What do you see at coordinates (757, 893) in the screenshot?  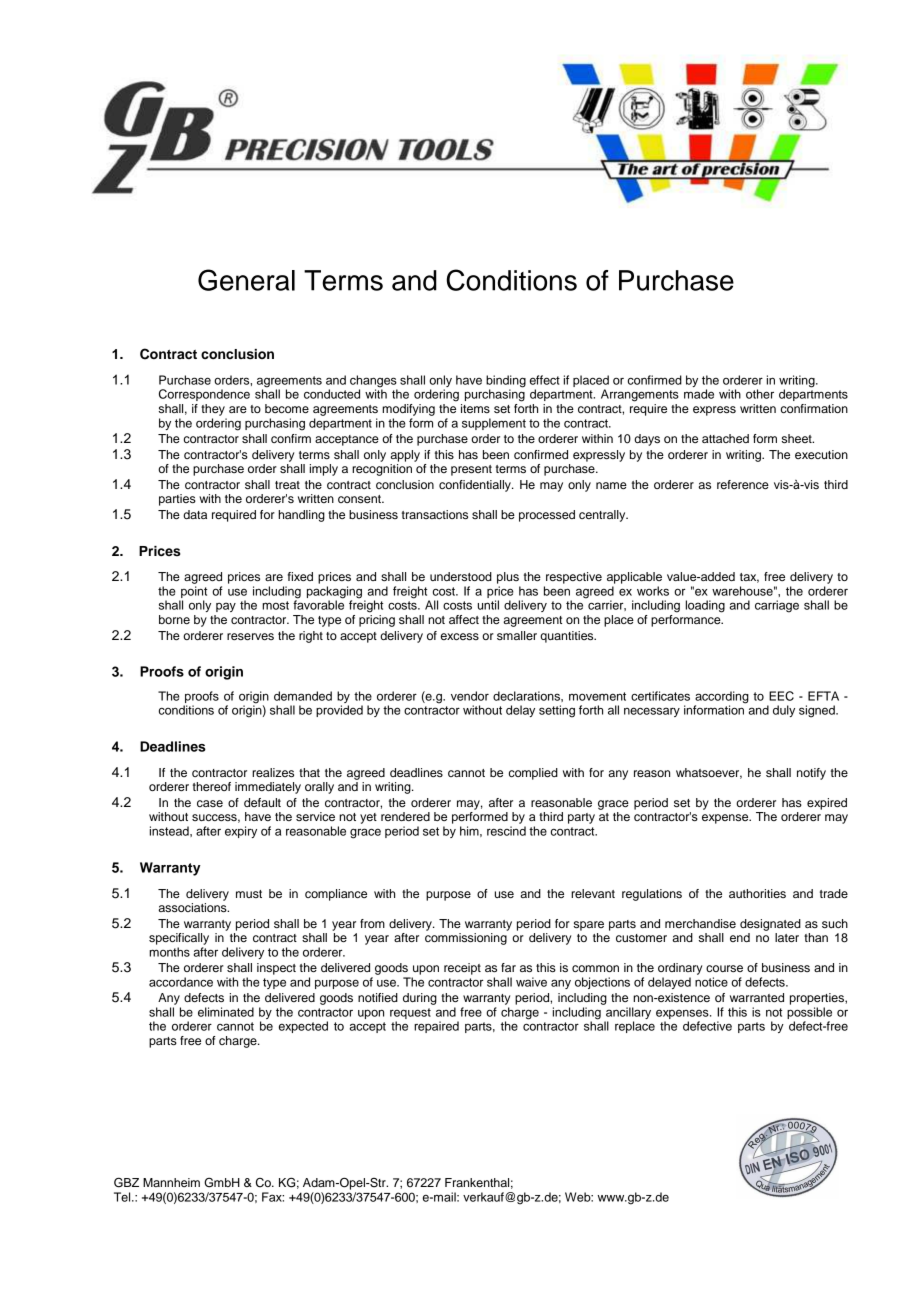 I see `authorities` at bounding box center [757, 893].
